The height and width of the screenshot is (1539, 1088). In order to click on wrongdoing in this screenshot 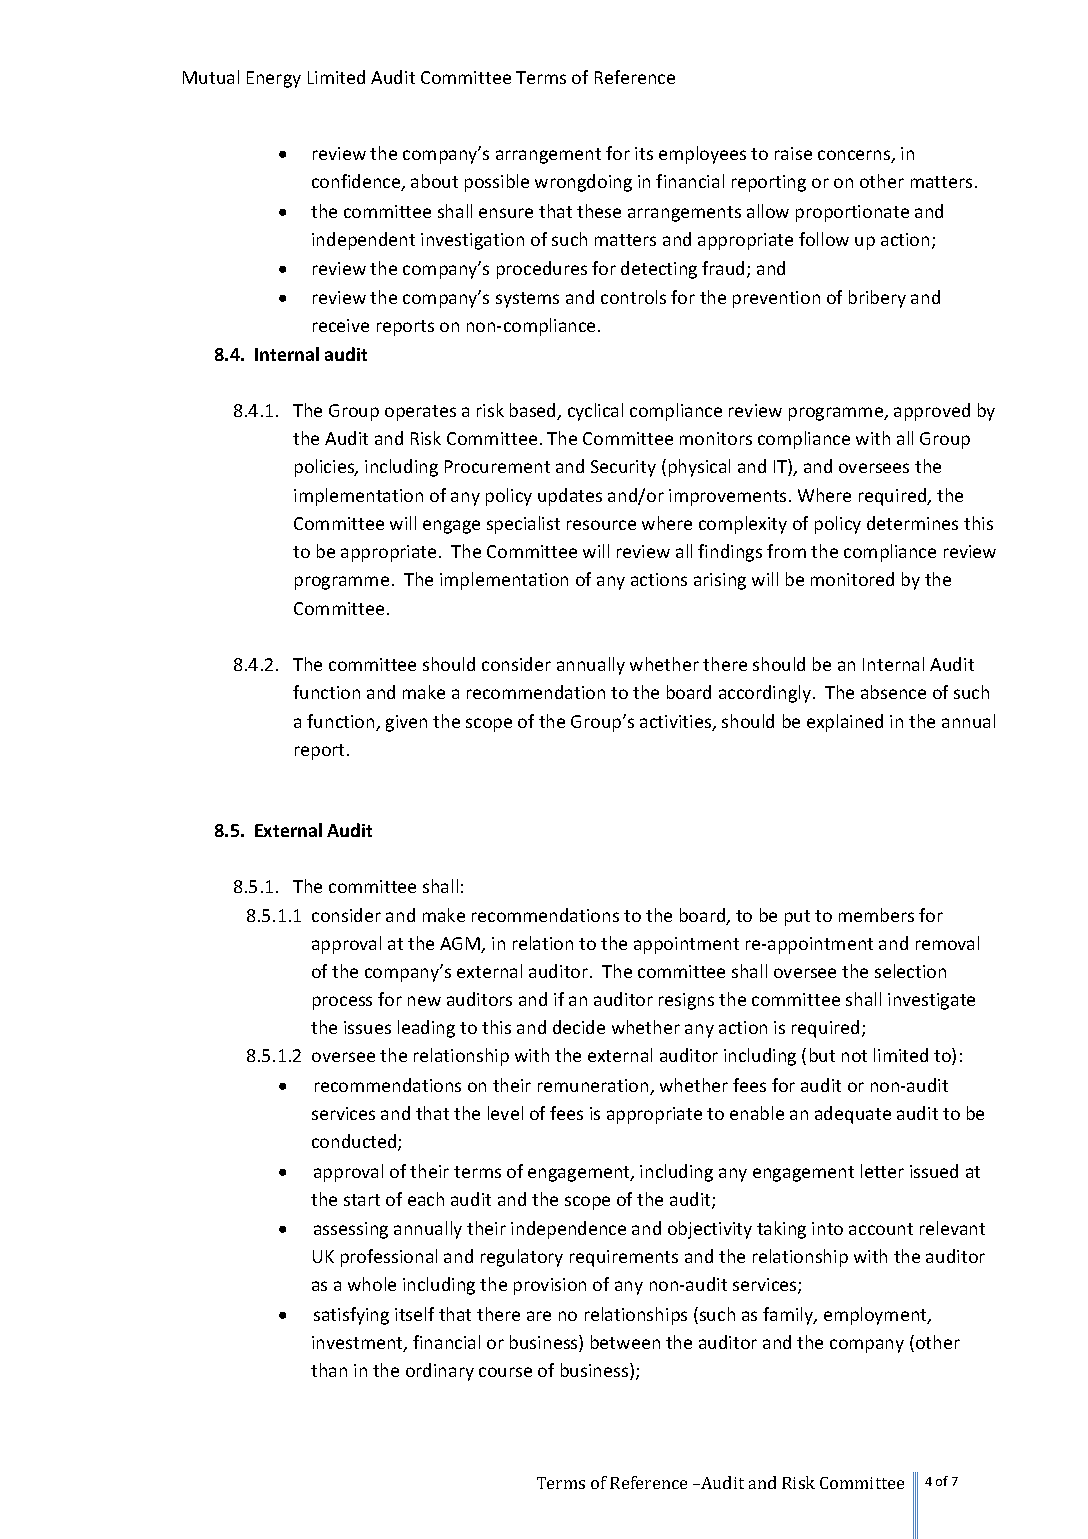, I will do `click(583, 183)`.
